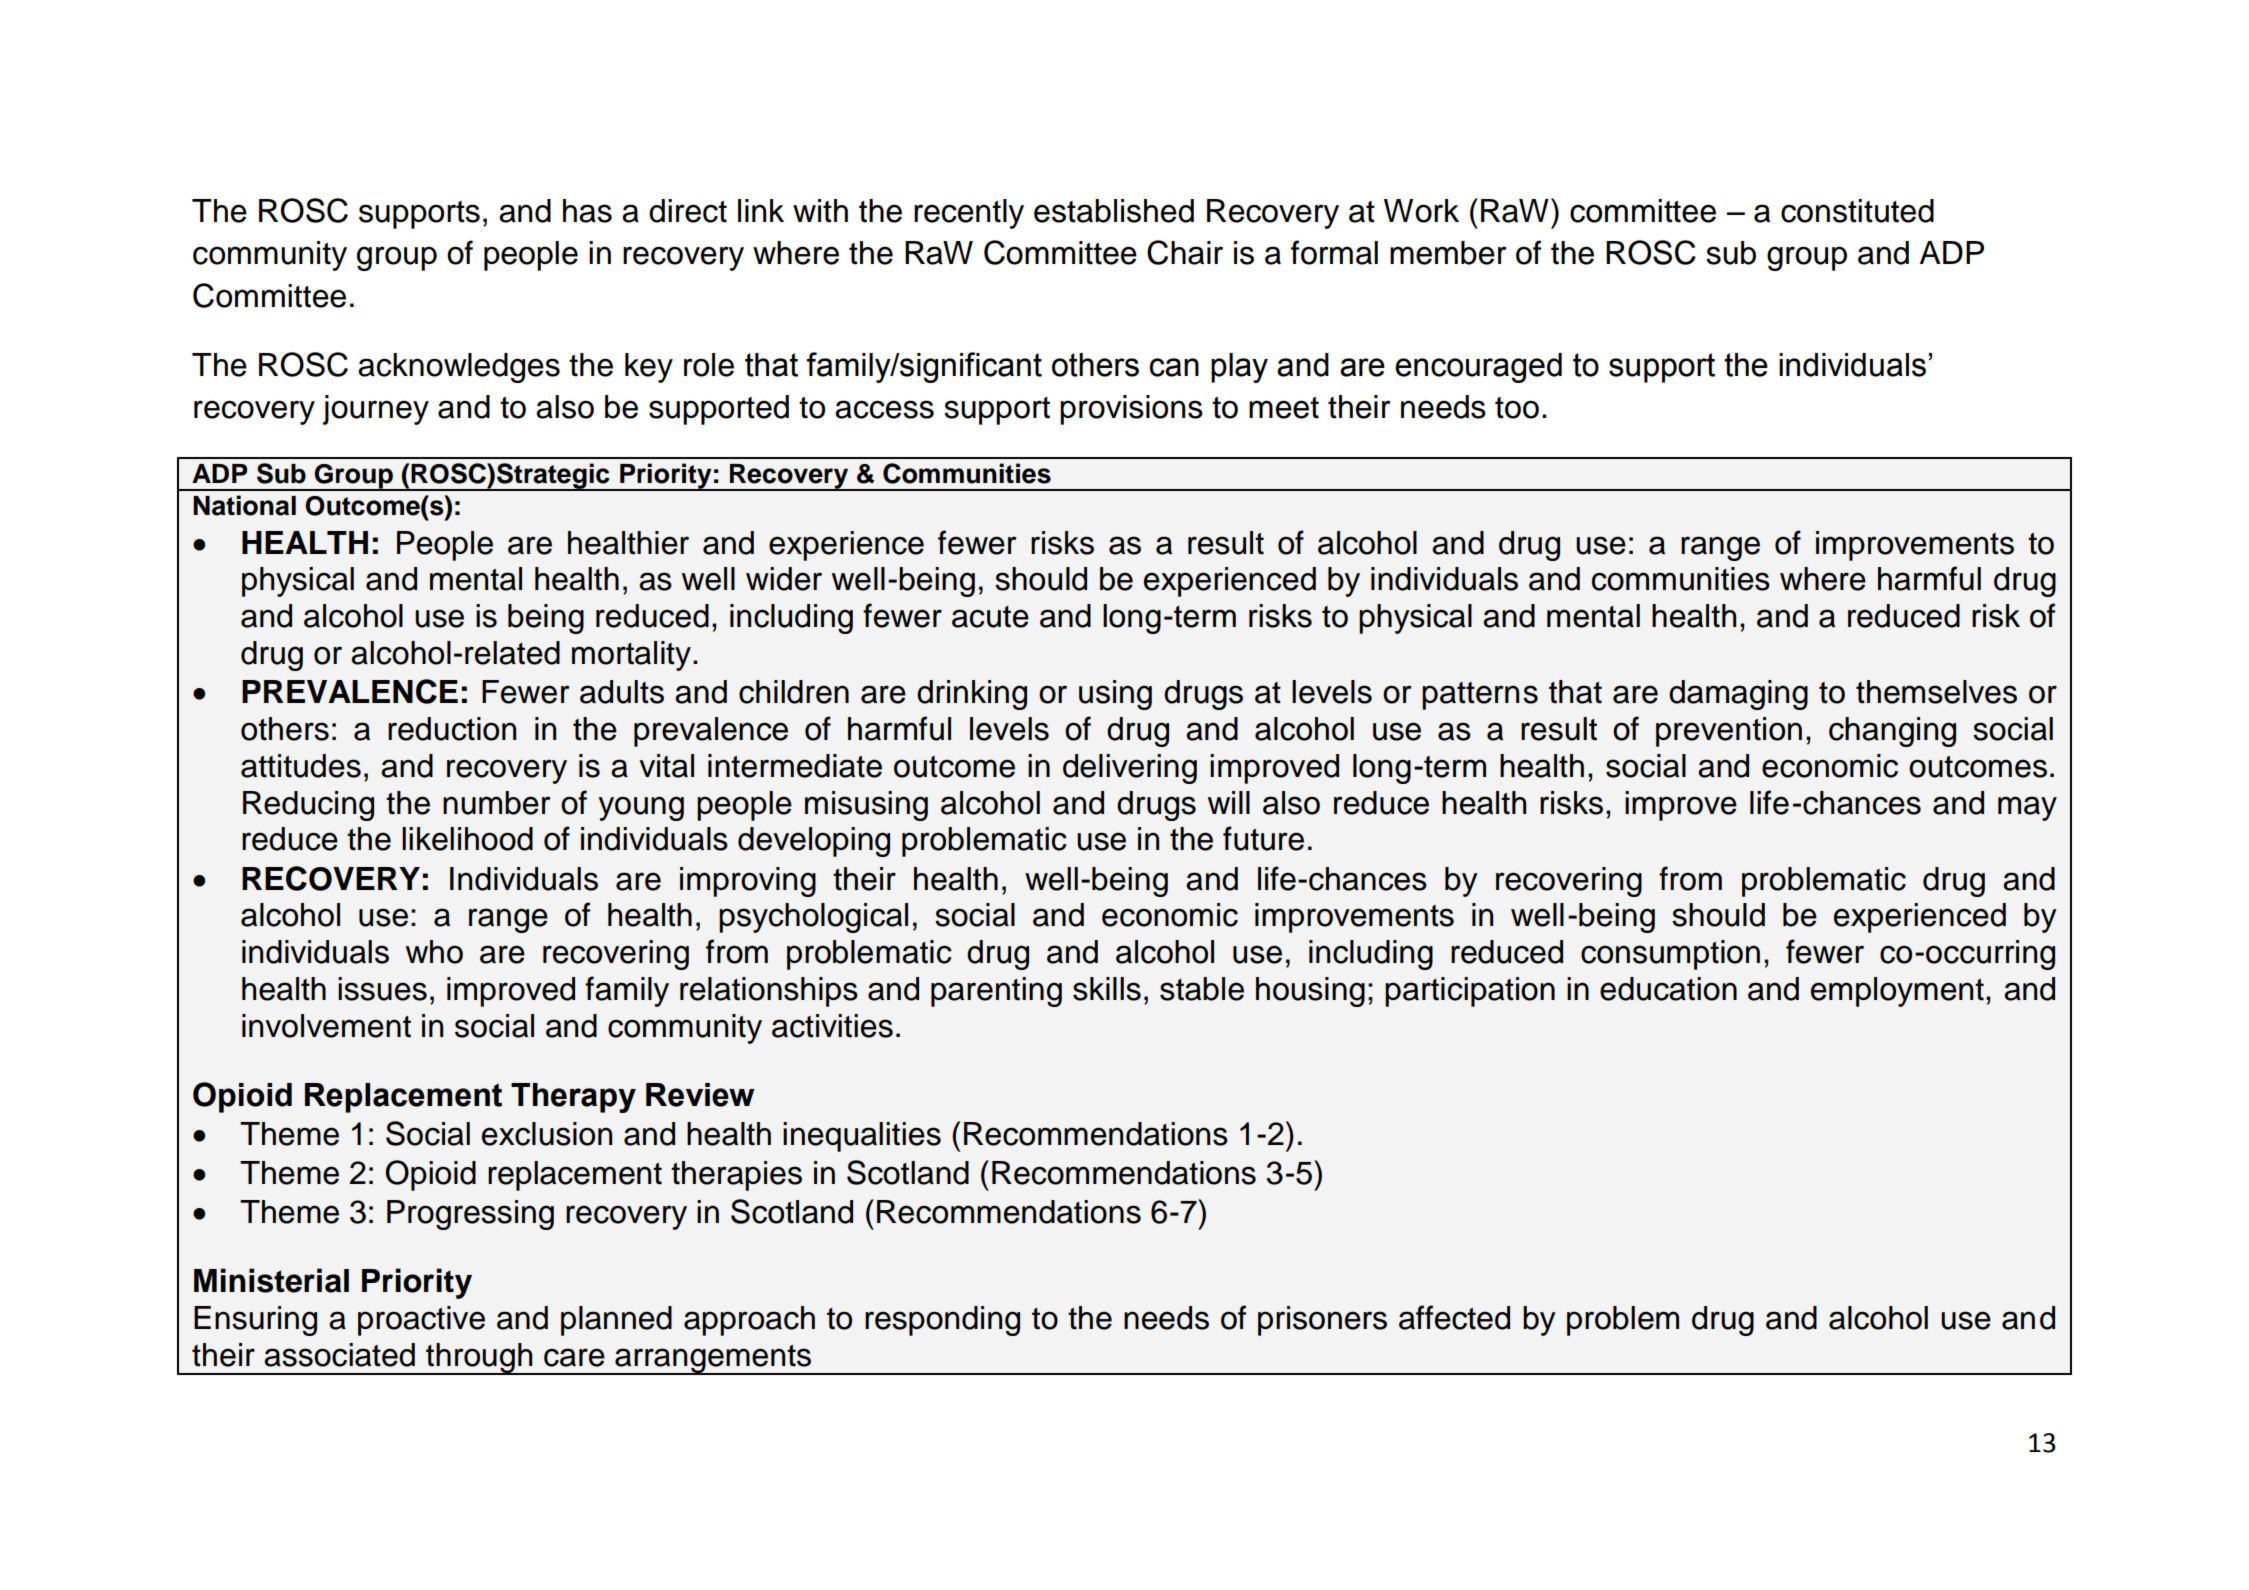  Describe the element at coordinates (1517, 408) in the document. I see `too` at that location.
